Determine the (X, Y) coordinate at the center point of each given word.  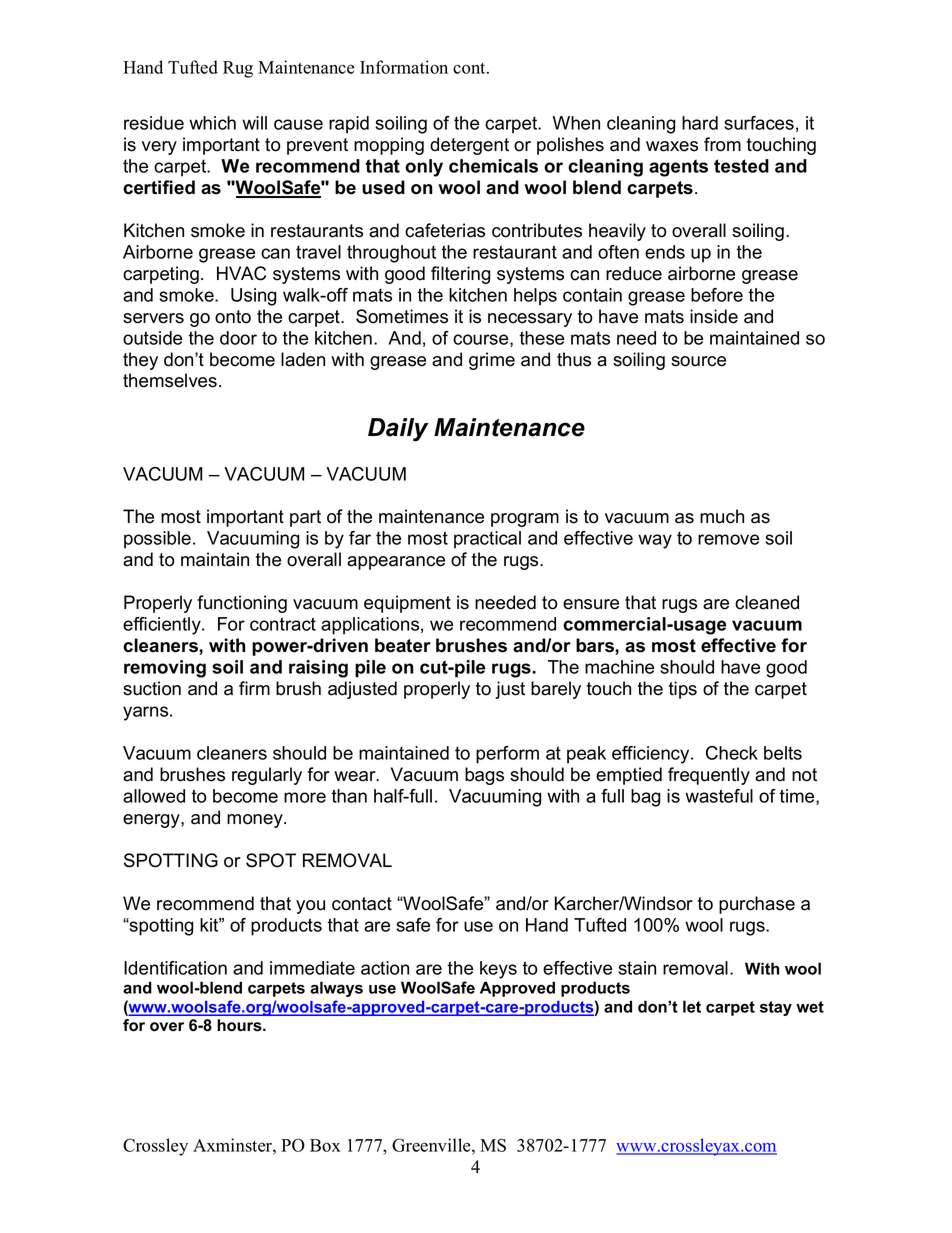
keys (498, 970)
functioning (242, 604)
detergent (469, 146)
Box (325, 1145)
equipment (407, 604)
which (212, 123)
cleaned (767, 602)
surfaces (759, 123)
